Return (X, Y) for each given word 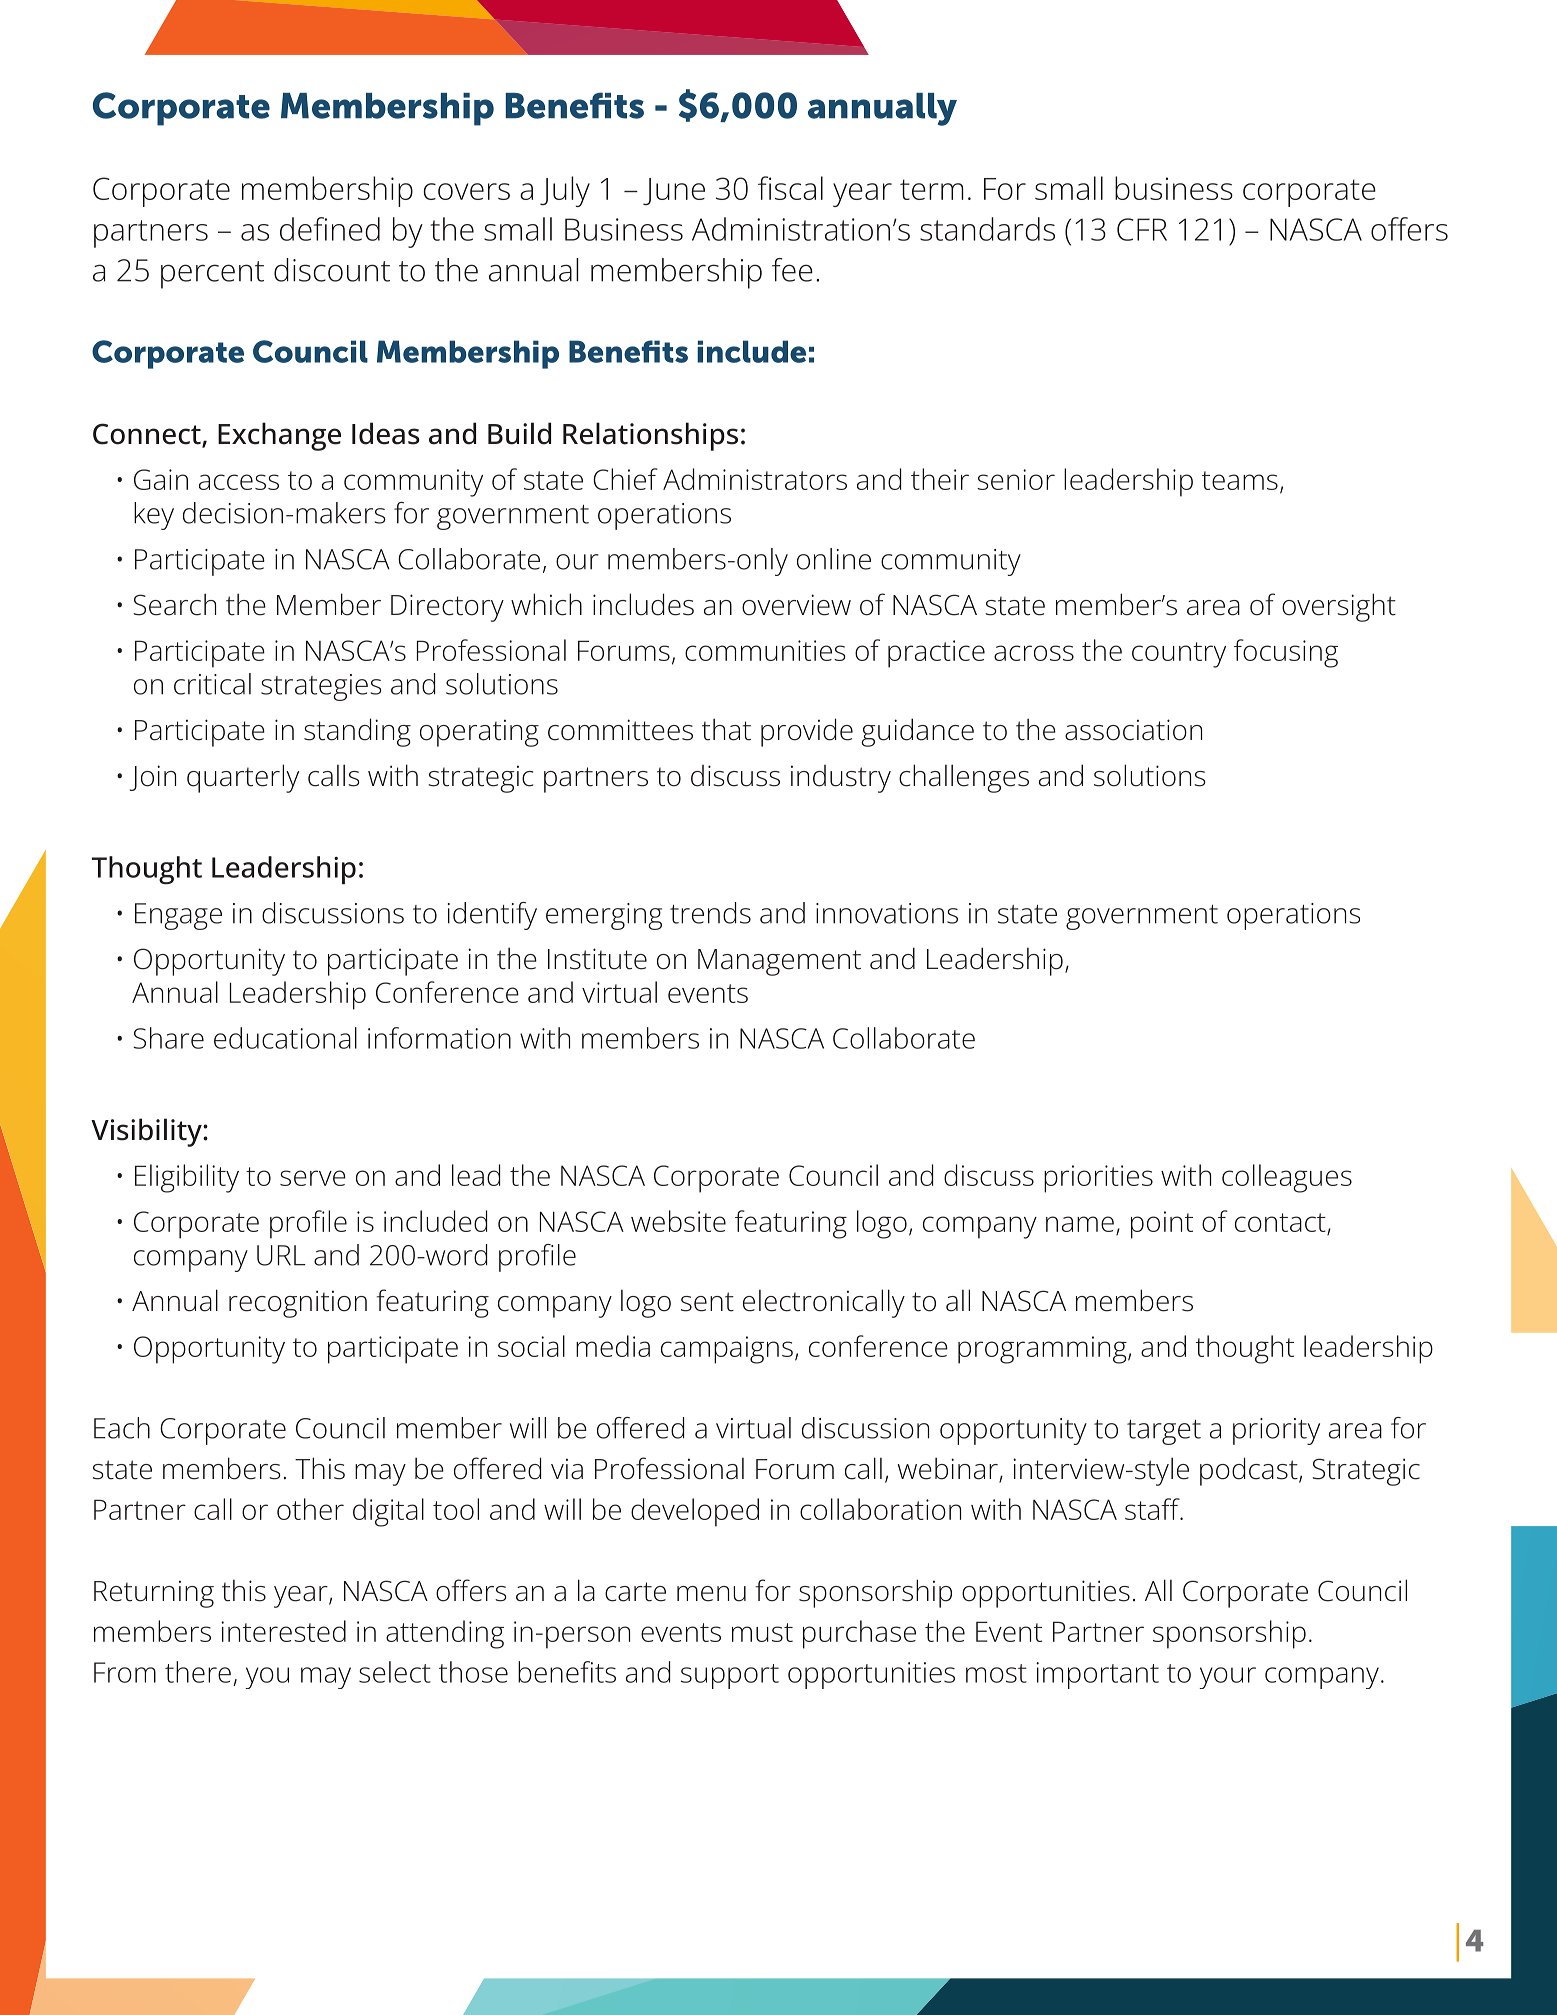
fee (792, 270)
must (762, 1632)
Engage (178, 916)
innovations (887, 913)
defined (330, 229)
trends (710, 913)
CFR (1142, 229)
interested (283, 1631)
